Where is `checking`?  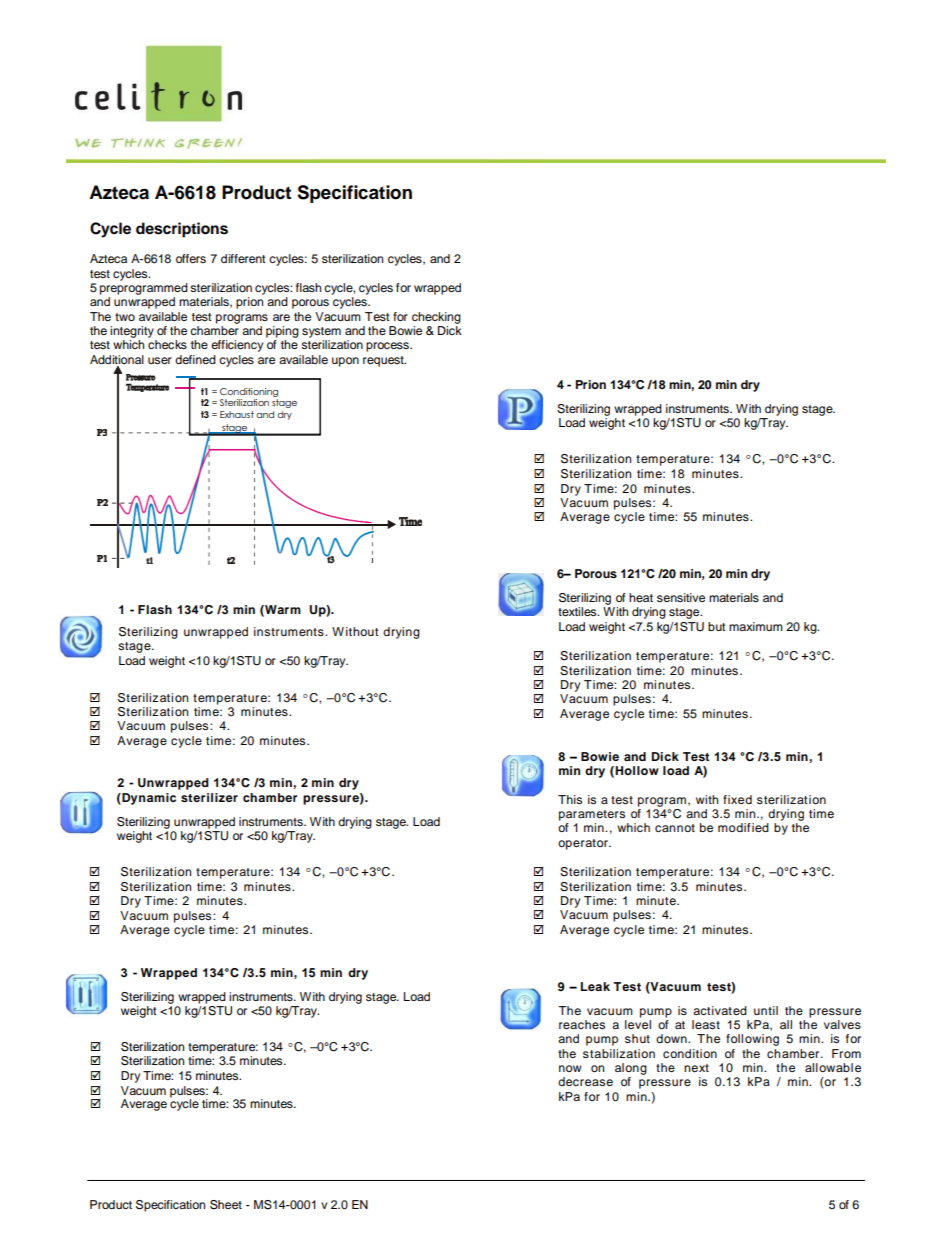
checking is located at coordinates (436, 318).
